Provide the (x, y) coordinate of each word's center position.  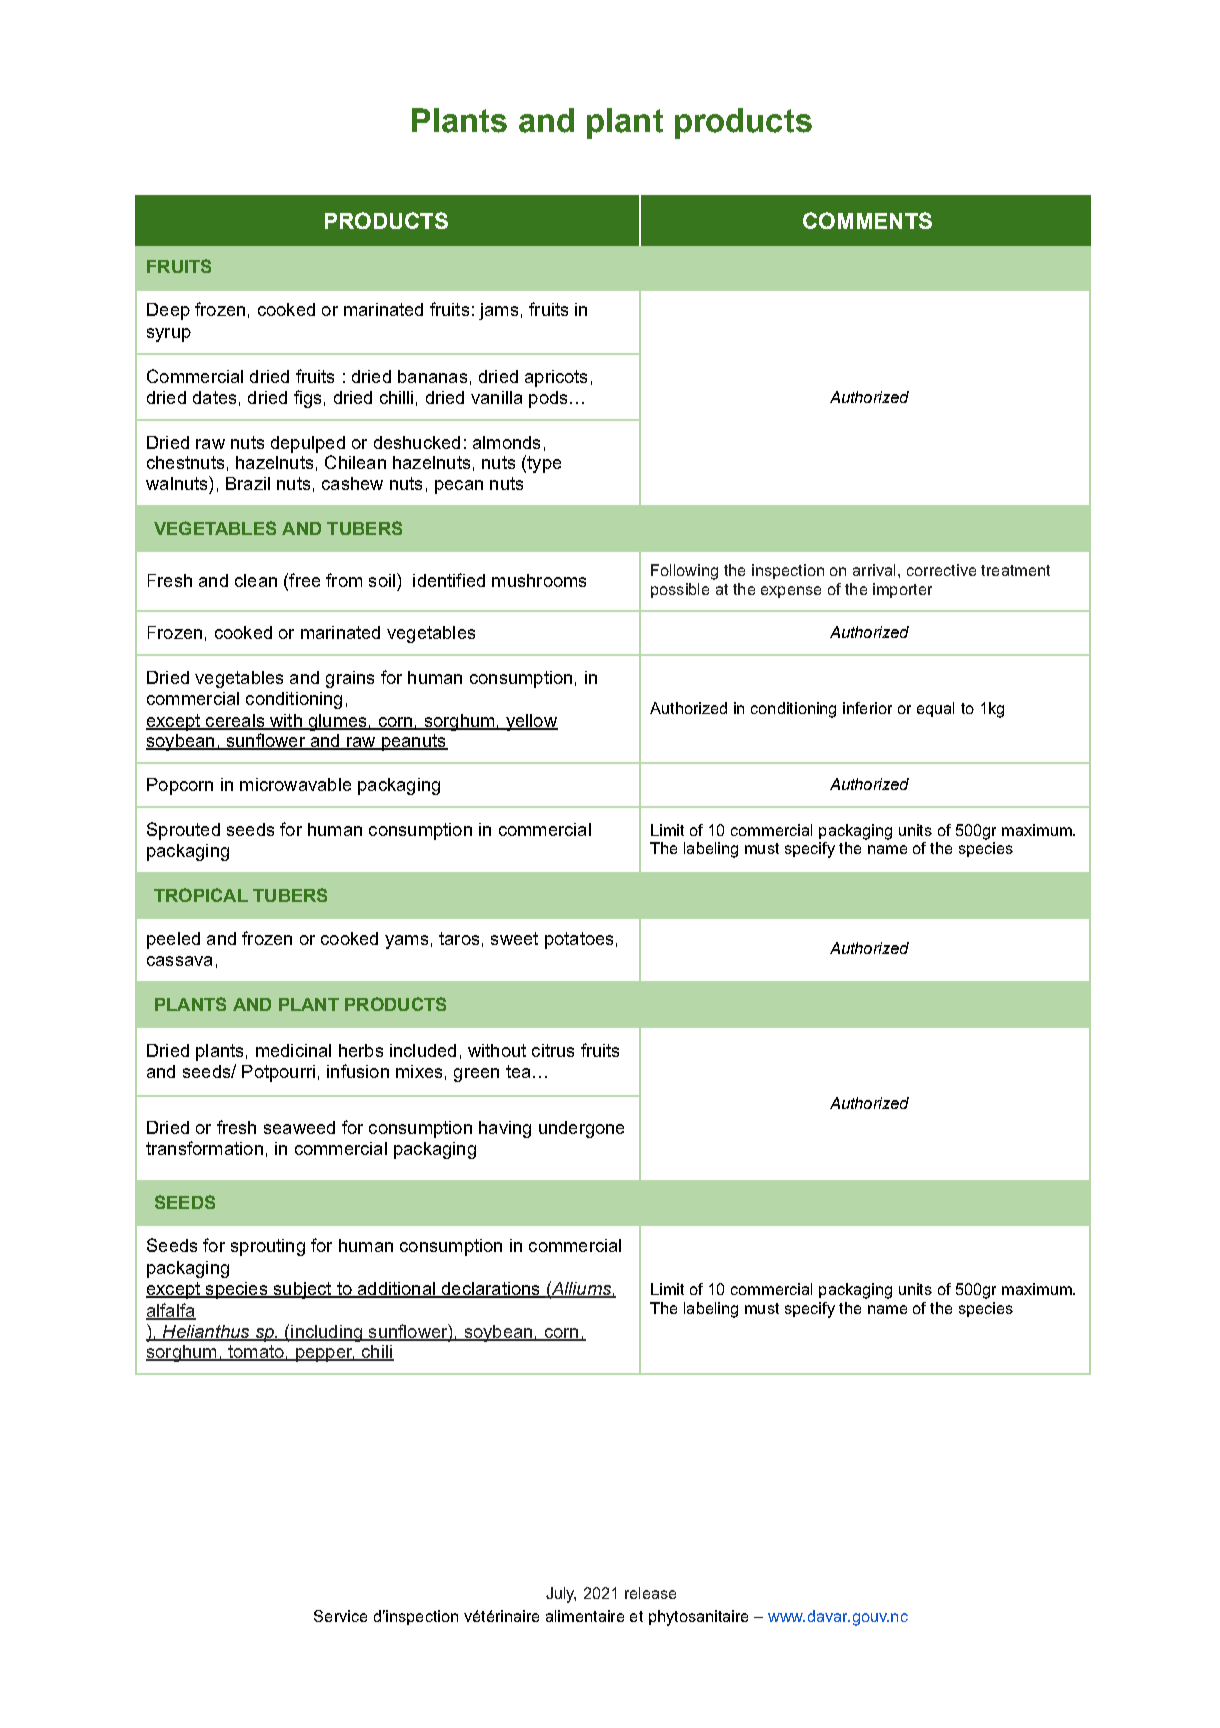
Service (340, 1616)
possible (680, 590)
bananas (432, 376)
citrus (553, 1050)
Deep (168, 311)
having (505, 1129)
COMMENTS (867, 220)
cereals (235, 721)
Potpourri (278, 1073)
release (650, 1593)
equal (935, 709)
